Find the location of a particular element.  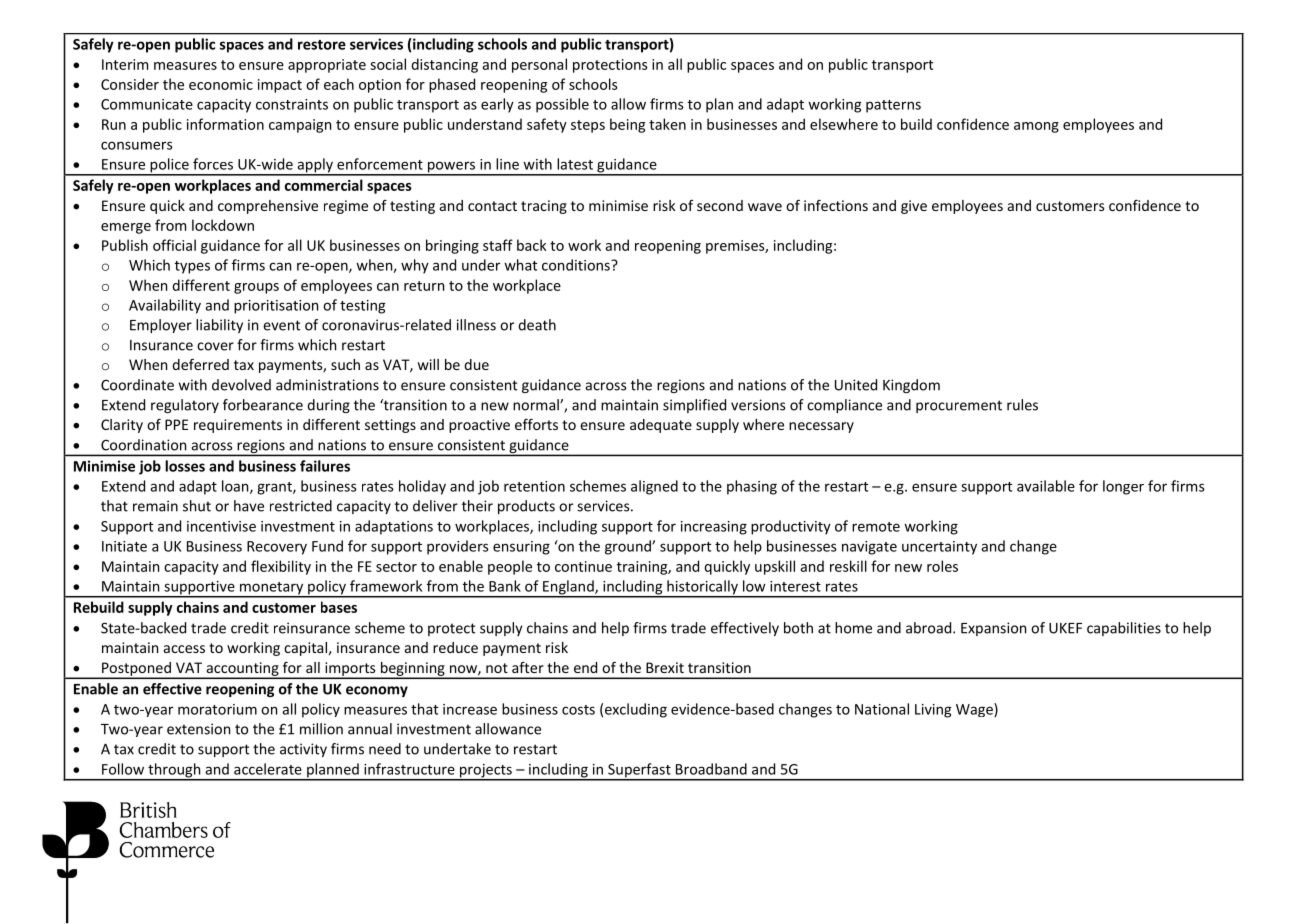

accelerate is located at coordinates (268, 769).
